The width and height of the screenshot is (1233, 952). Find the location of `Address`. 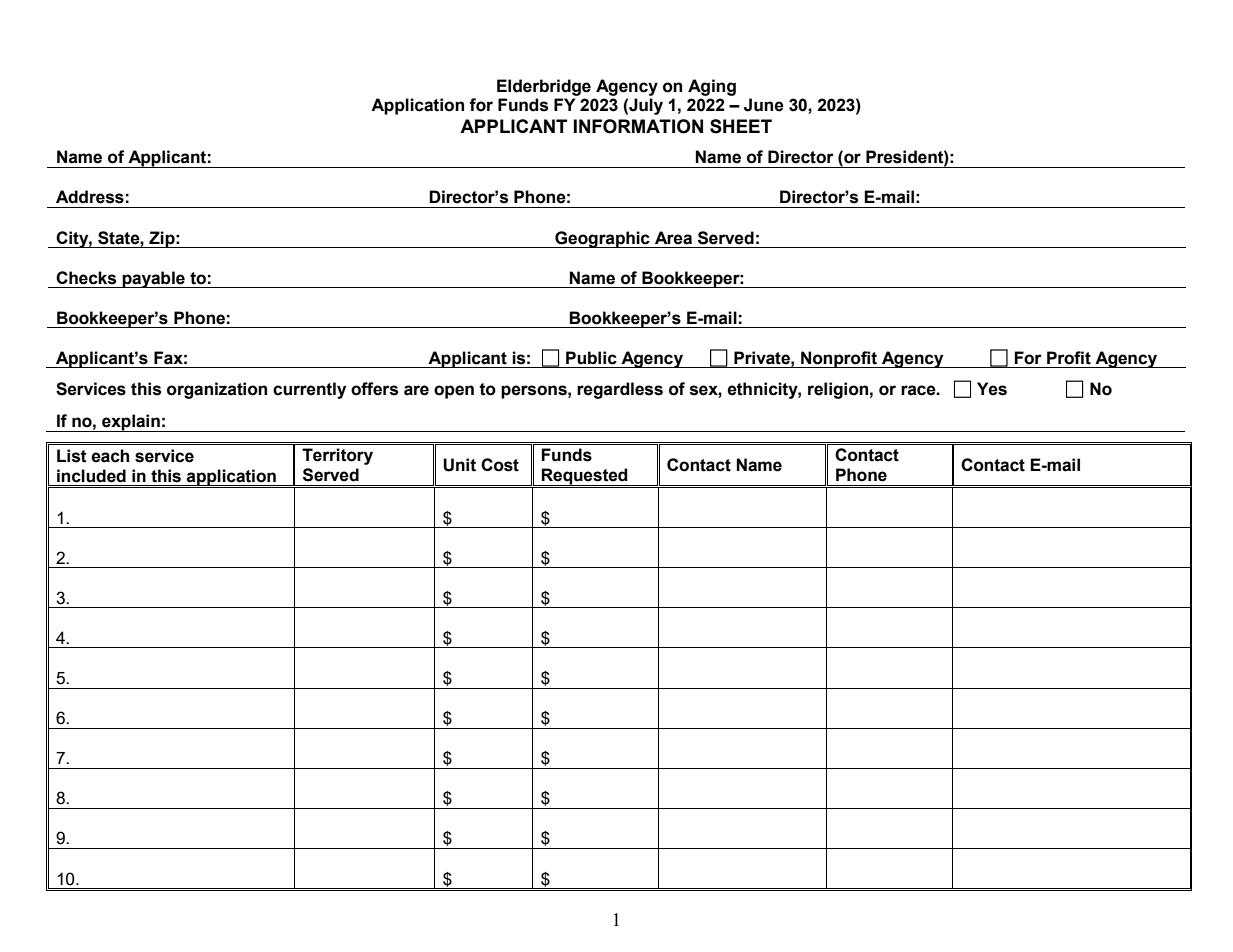

Address is located at coordinates (90, 197).
